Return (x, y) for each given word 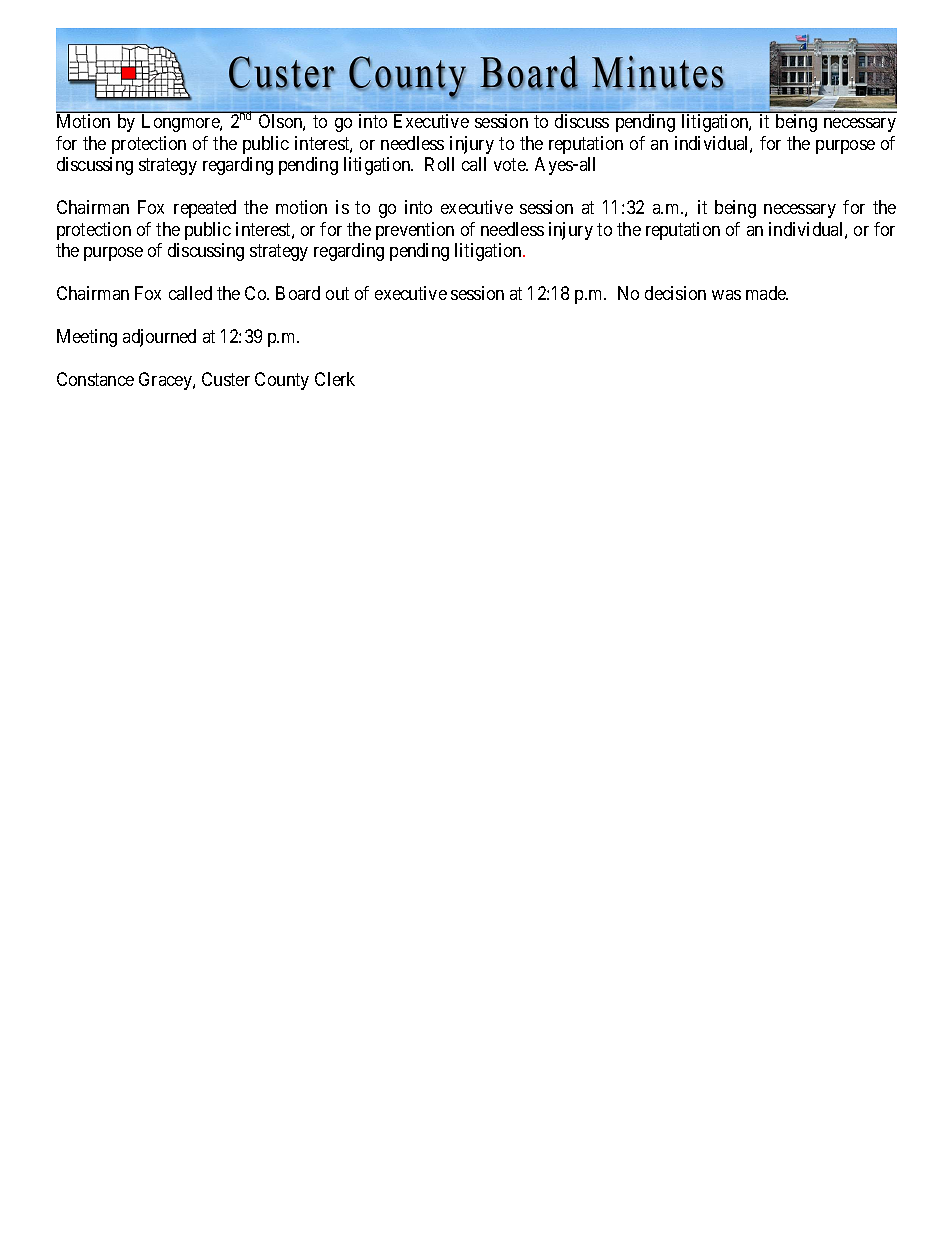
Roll (439, 164)
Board (298, 293)
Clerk (335, 379)
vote (510, 165)
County (282, 381)
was (726, 295)
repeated (205, 209)
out (337, 293)
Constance (95, 379)
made (767, 293)
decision (675, 293)
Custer (226, 379)
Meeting (87, 338)
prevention (415, 231)
